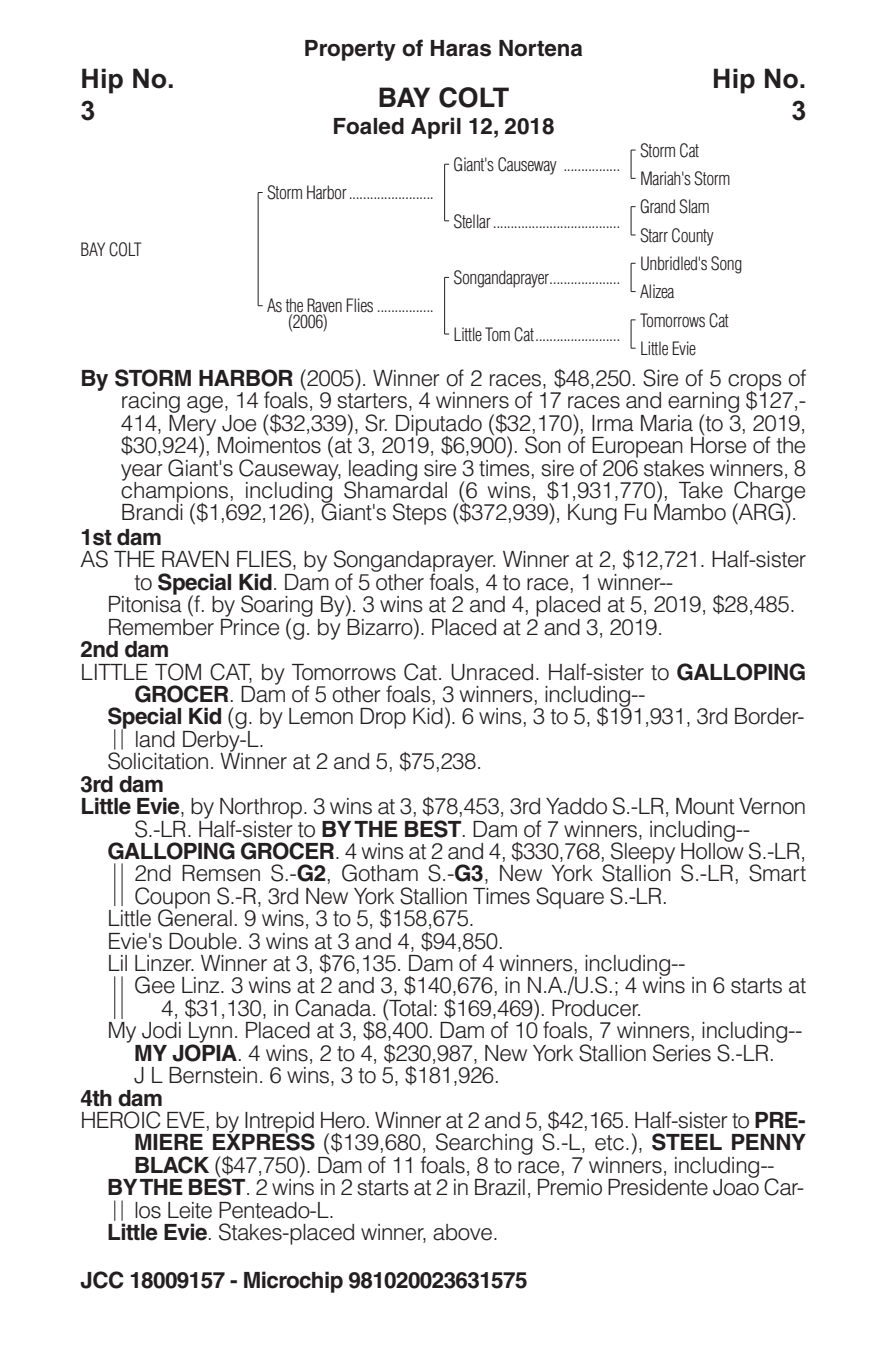 This screenshot has width=887, height=1372. I want to click on above, so click(462, 1232).
